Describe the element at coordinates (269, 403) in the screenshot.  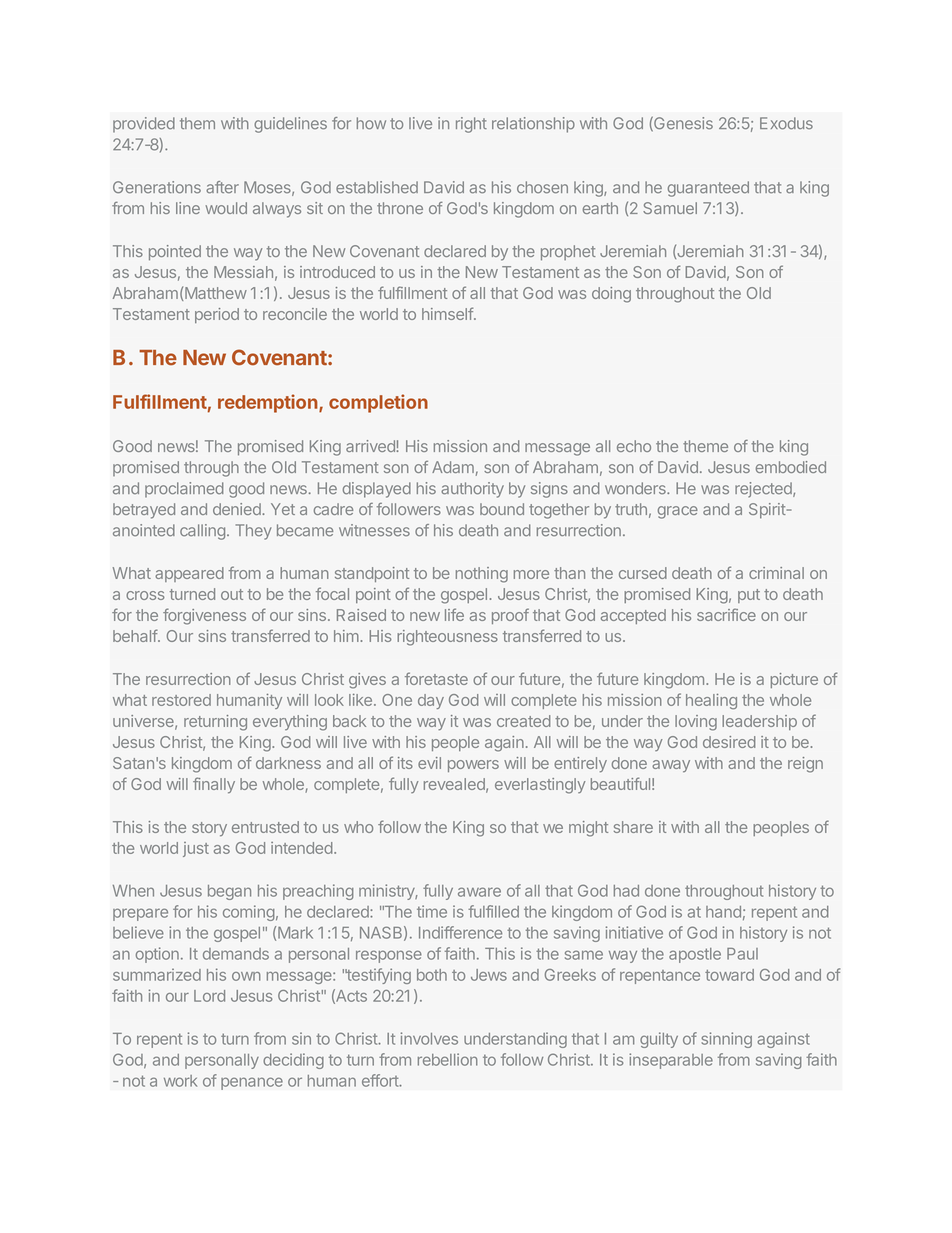
I see `redemption` at that location.
